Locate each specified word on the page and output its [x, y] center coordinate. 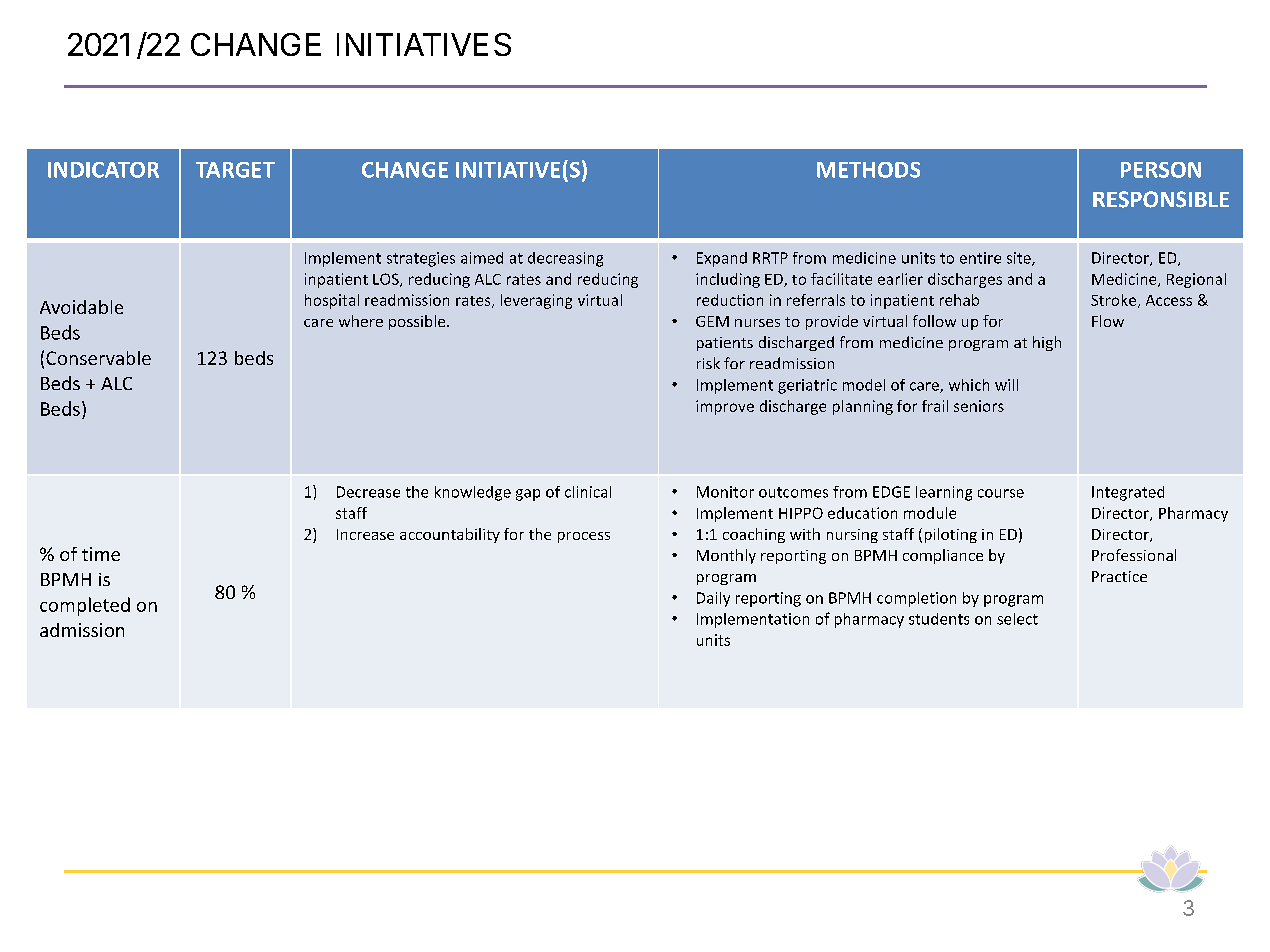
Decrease [368, 492]
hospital [332, 301]
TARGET [235, 170]
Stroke [1115, 301]
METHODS [868, 170]
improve [725, 407]
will [1006, 385]
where [361, 321]
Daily [713, 599]
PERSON [1161, 170]
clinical [588, 492]
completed [85, 606]
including [728, 280]
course [1001, 493]
